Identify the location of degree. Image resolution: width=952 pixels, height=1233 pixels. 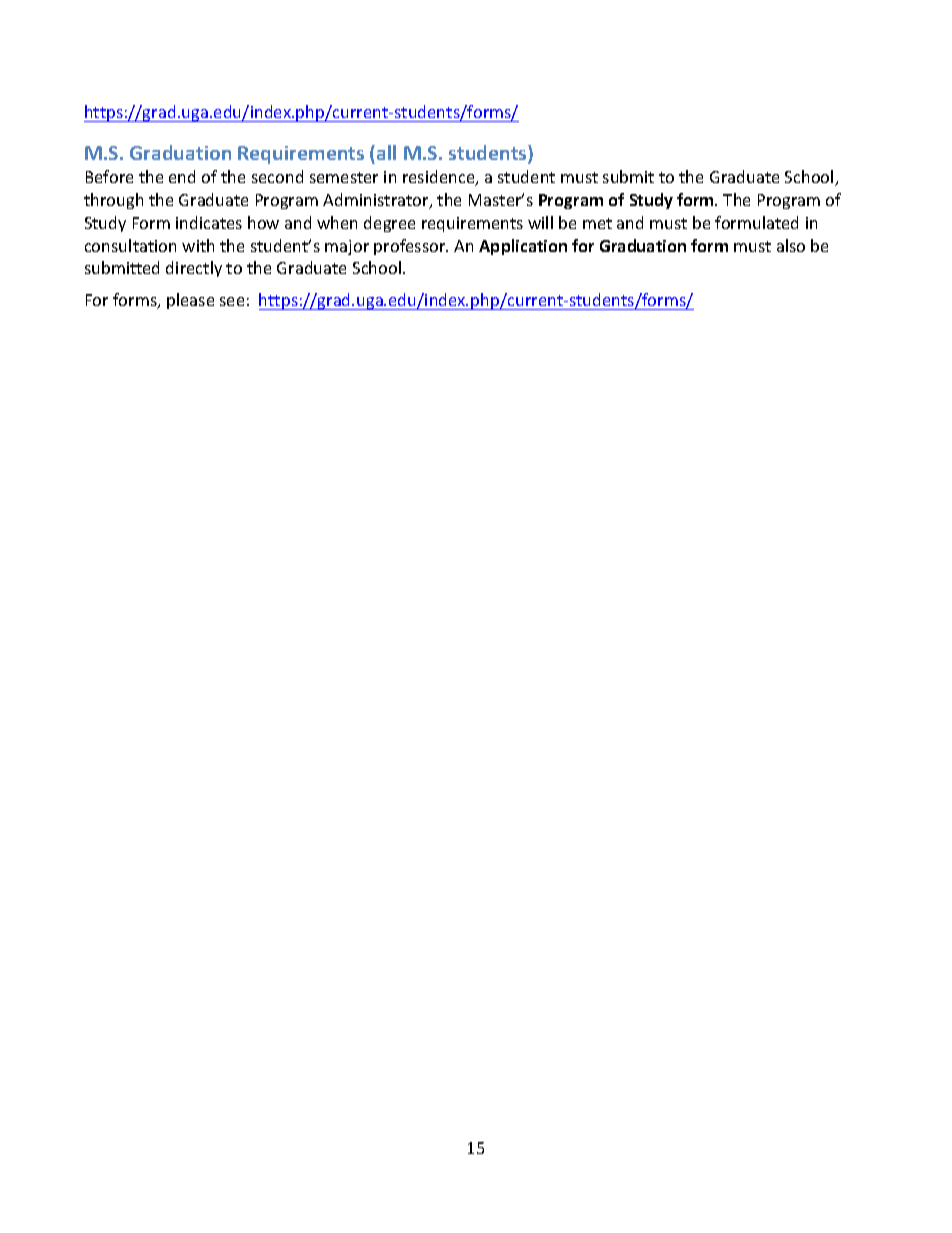
(389, 224).
